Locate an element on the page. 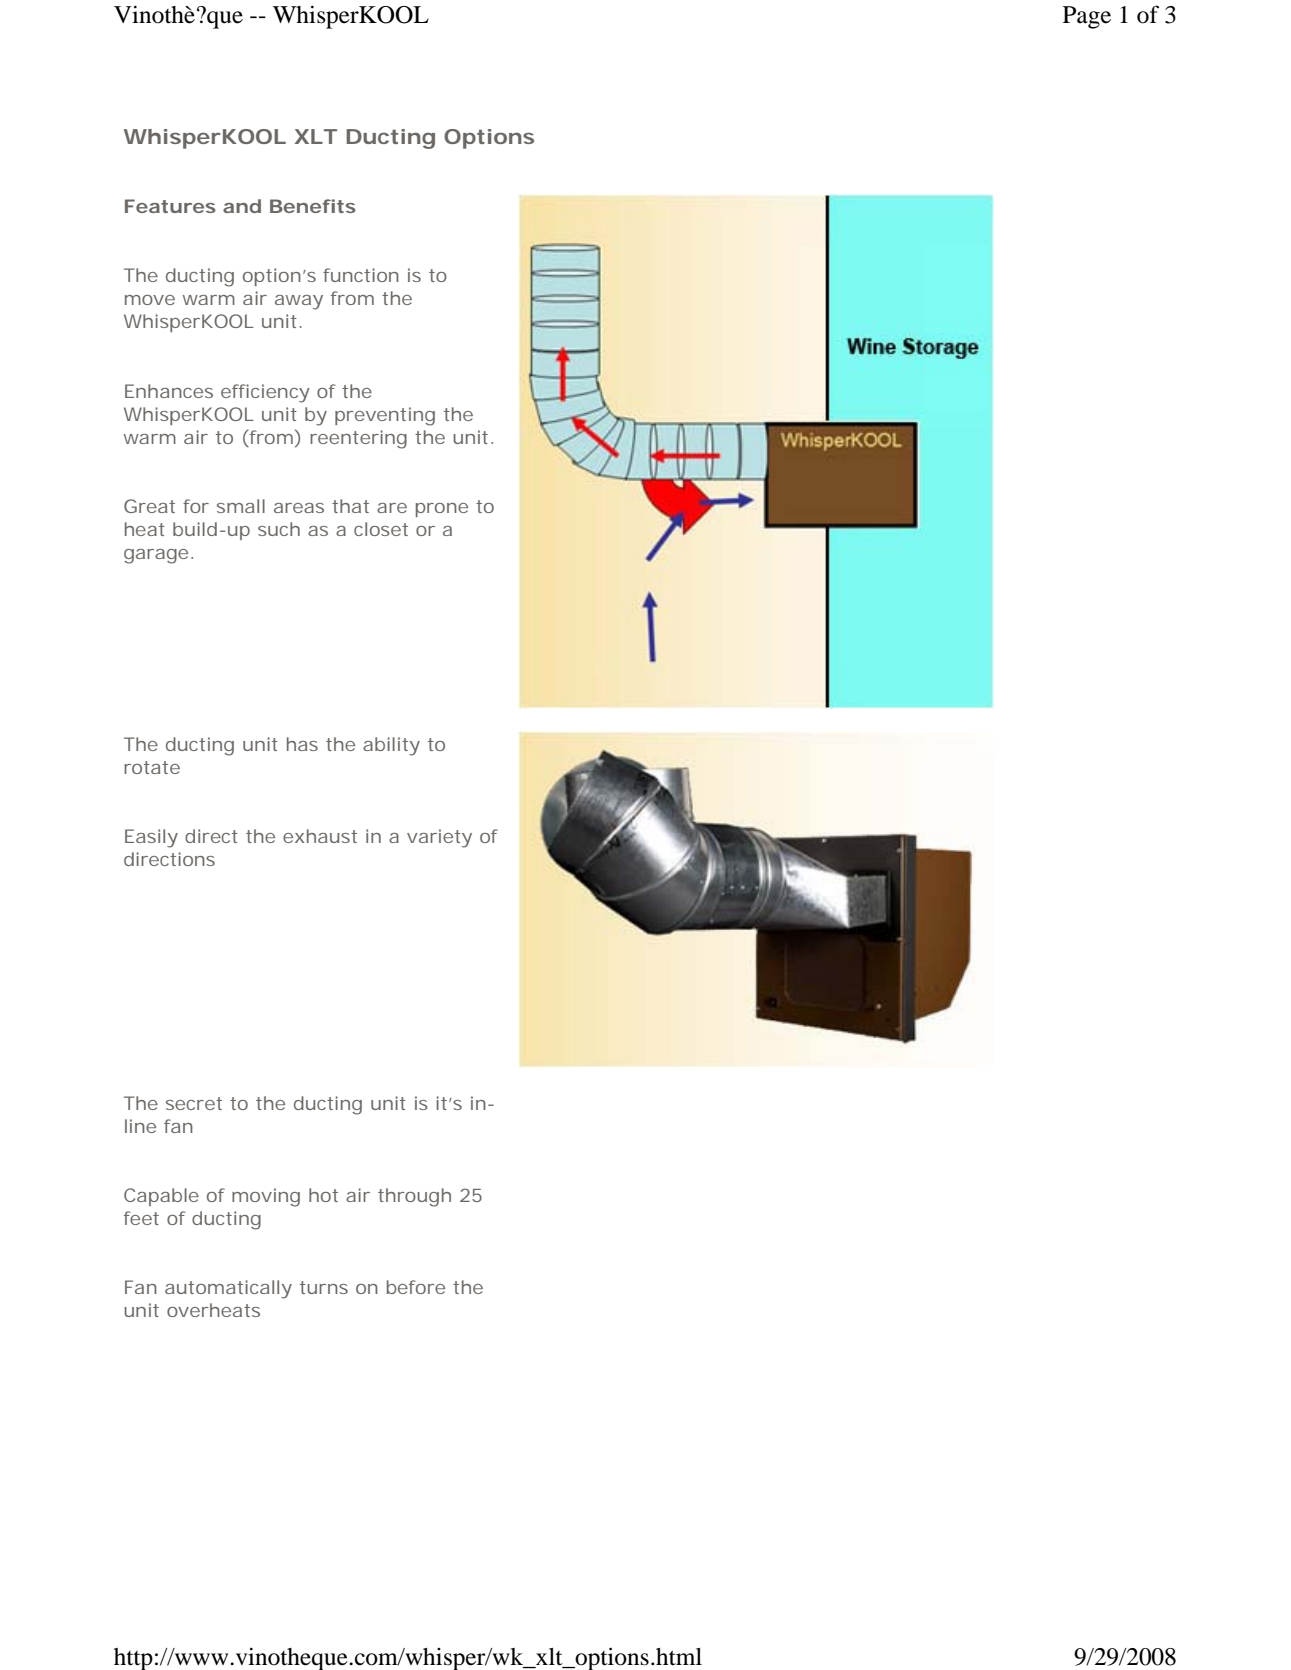 Image resolution: width=1291 pixels, height=1670 pixels. Page is located at coordinates (1087, 17).
